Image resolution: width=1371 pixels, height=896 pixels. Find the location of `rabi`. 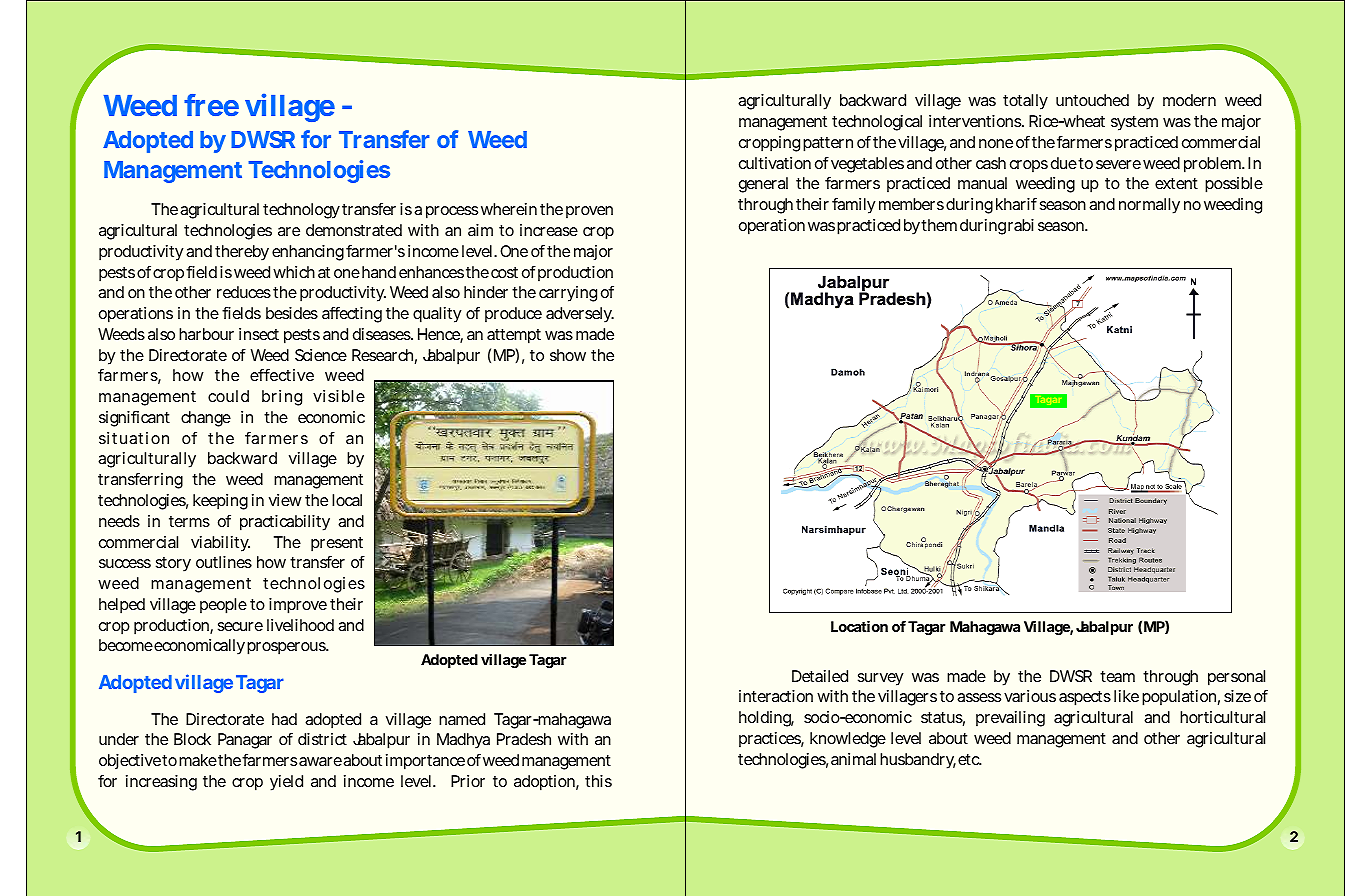

rabi is located at coordinates (1021, 225).
